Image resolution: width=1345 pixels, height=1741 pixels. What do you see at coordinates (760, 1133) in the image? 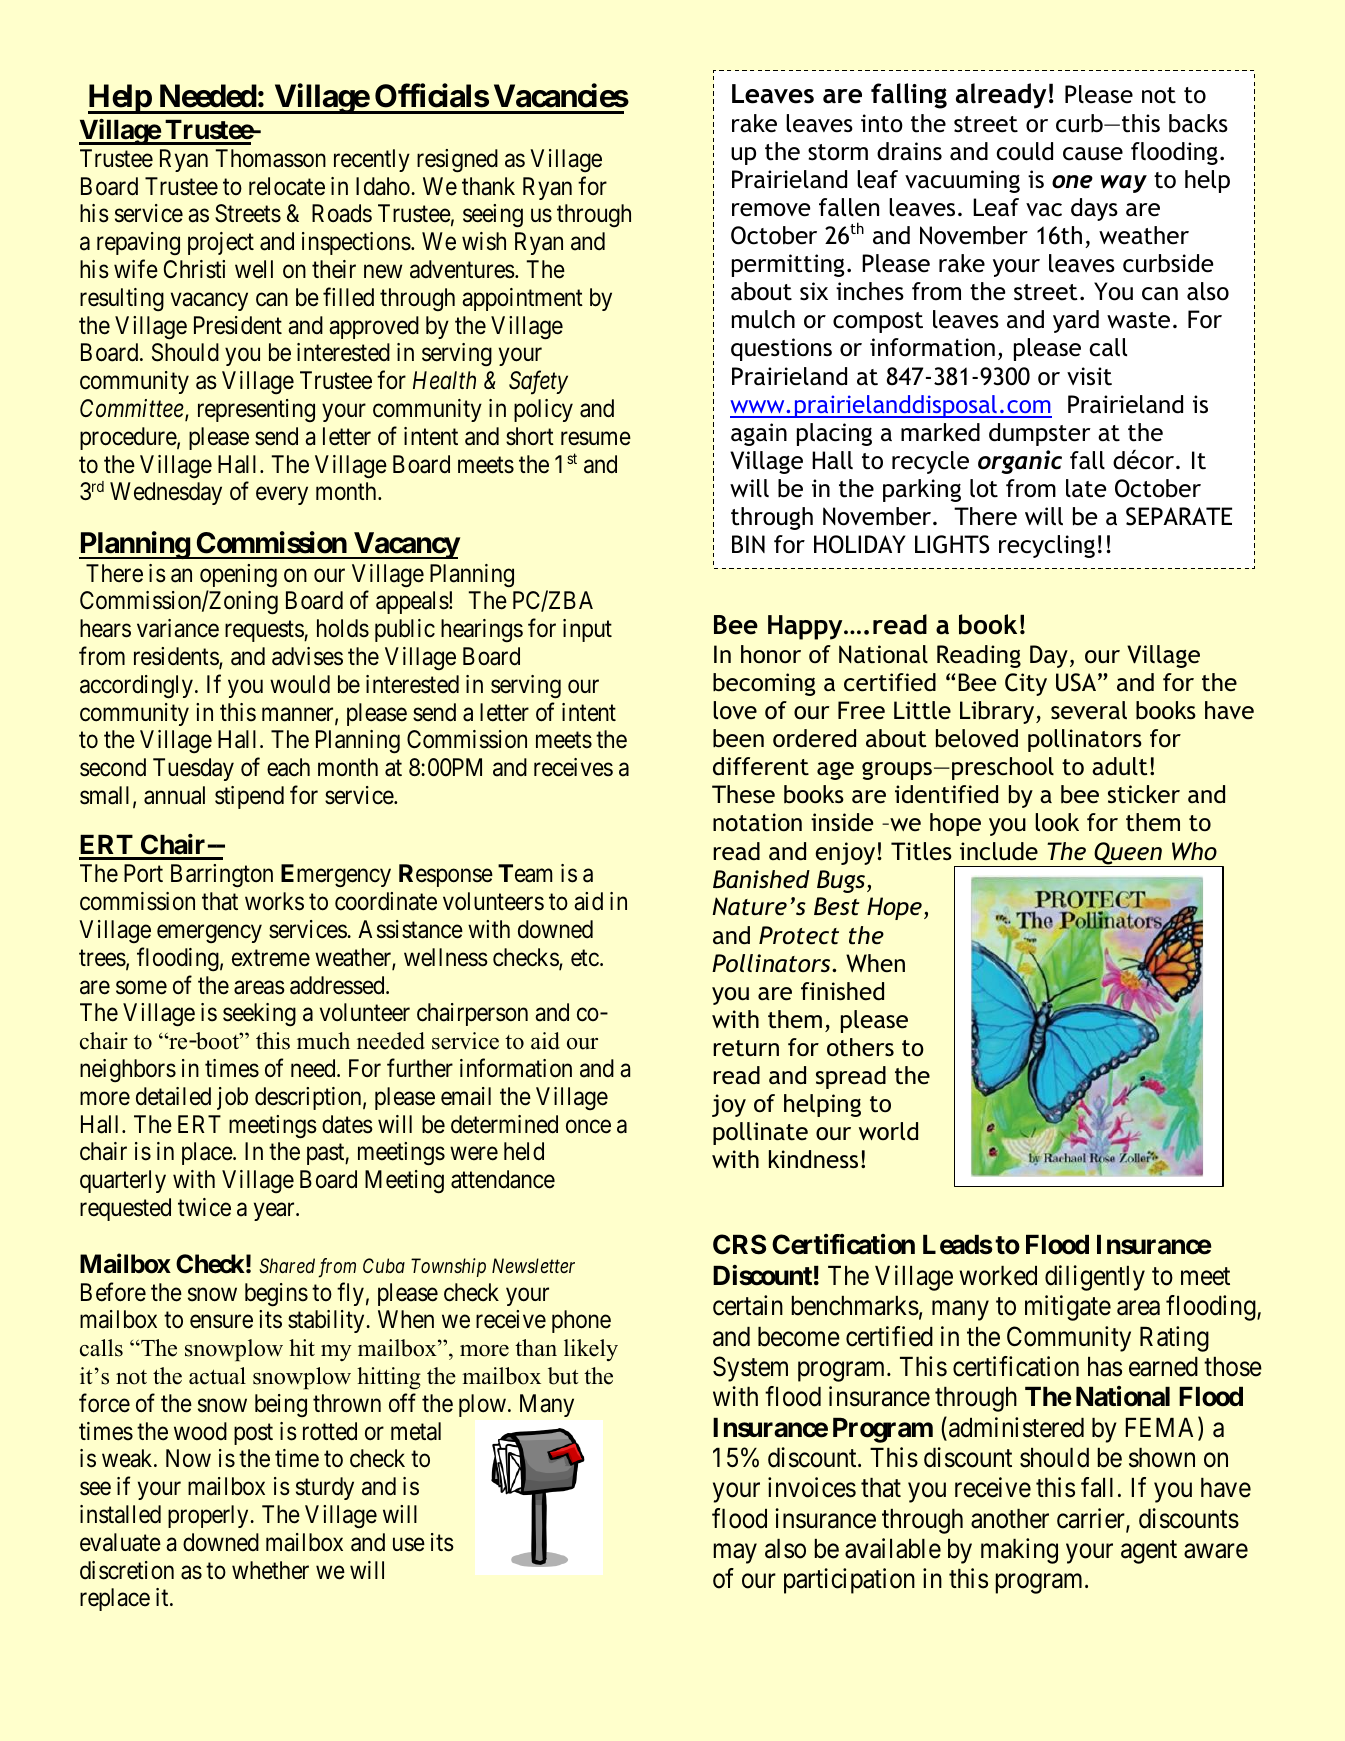
I see `pollinate` at bounding box center [760, 1133].
